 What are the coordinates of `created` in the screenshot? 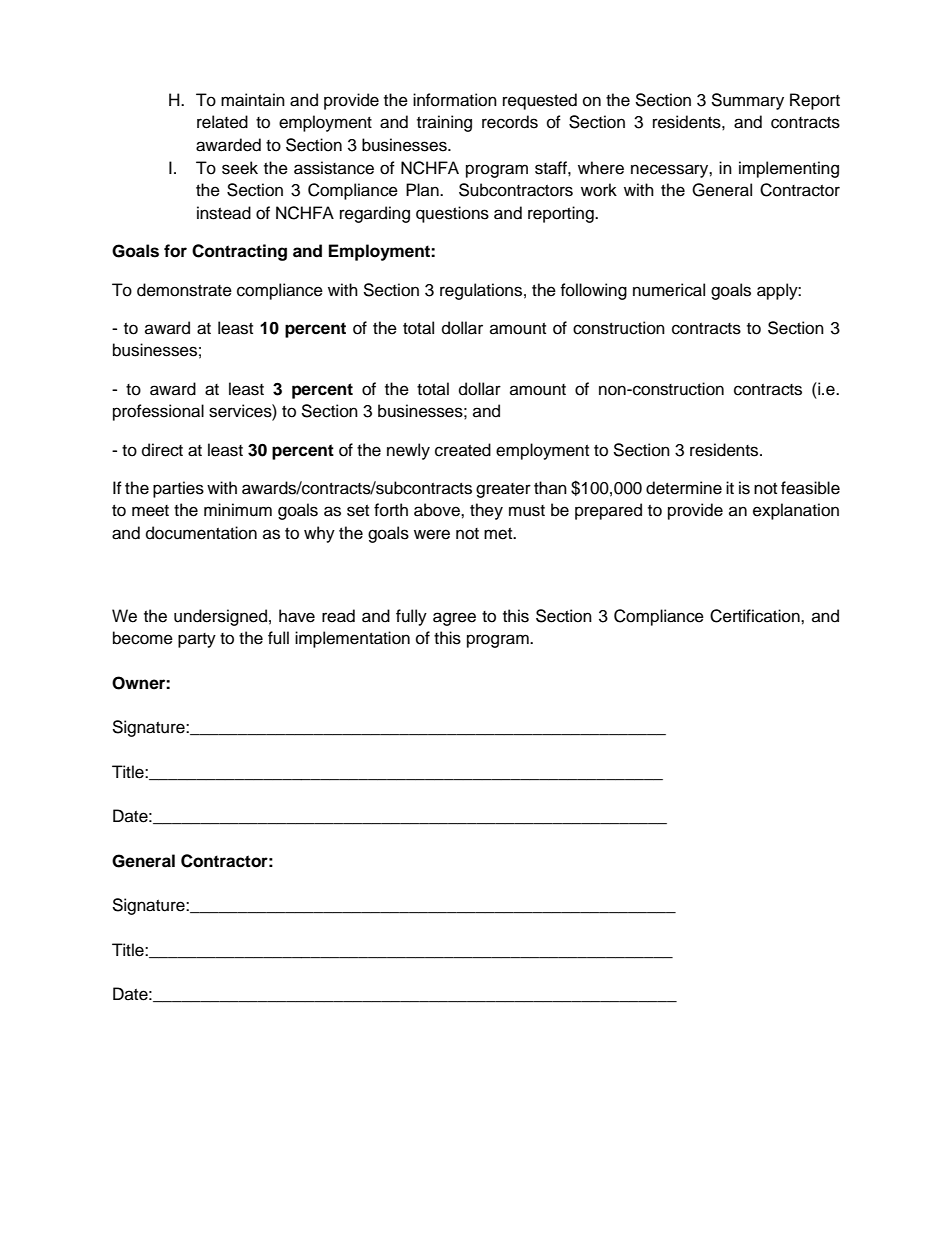 It's located at (463, 450).
